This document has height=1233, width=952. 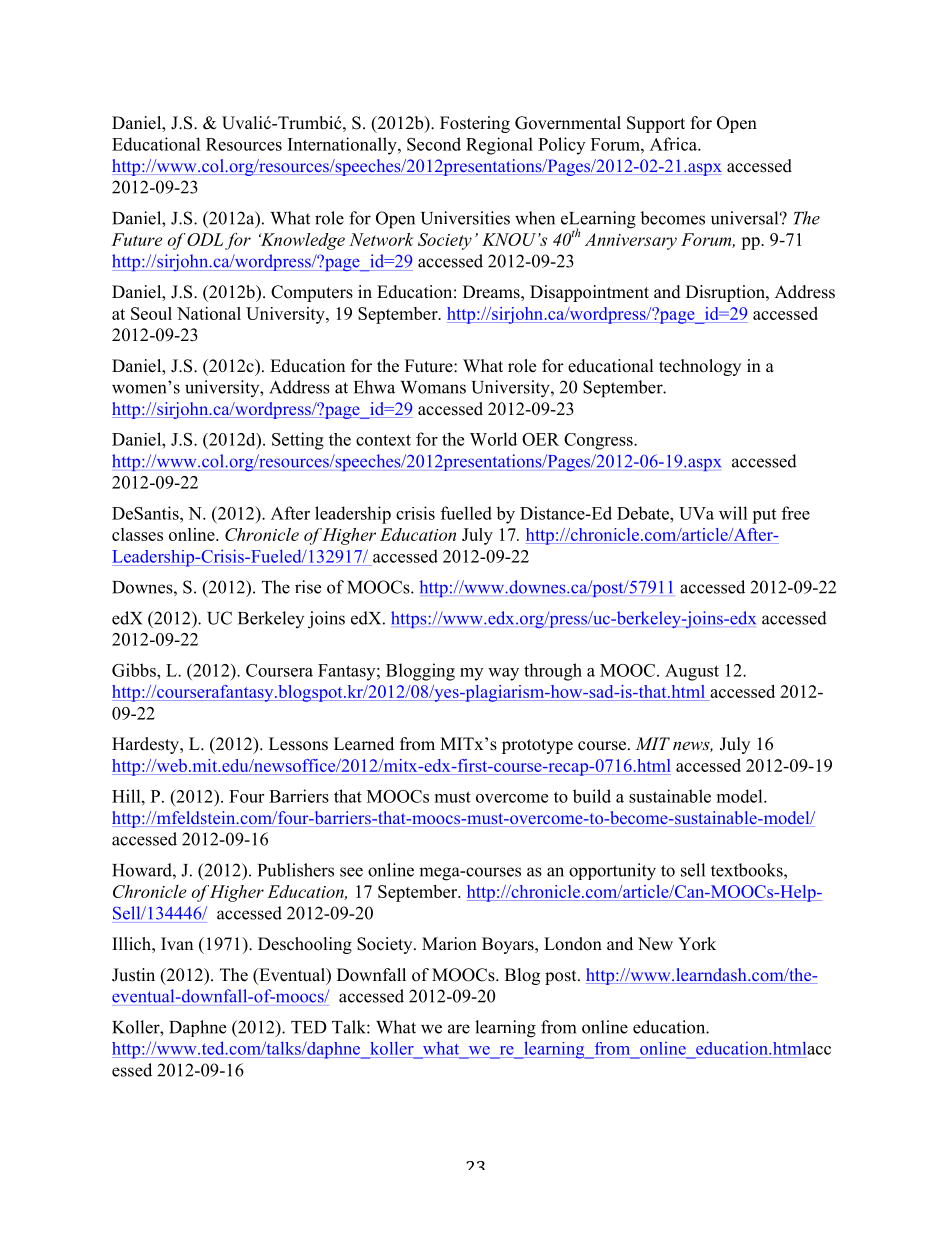 What do you see at coordinates (748, 870) in the document?
I see `textbooks` at bounding box center [748, 870].
